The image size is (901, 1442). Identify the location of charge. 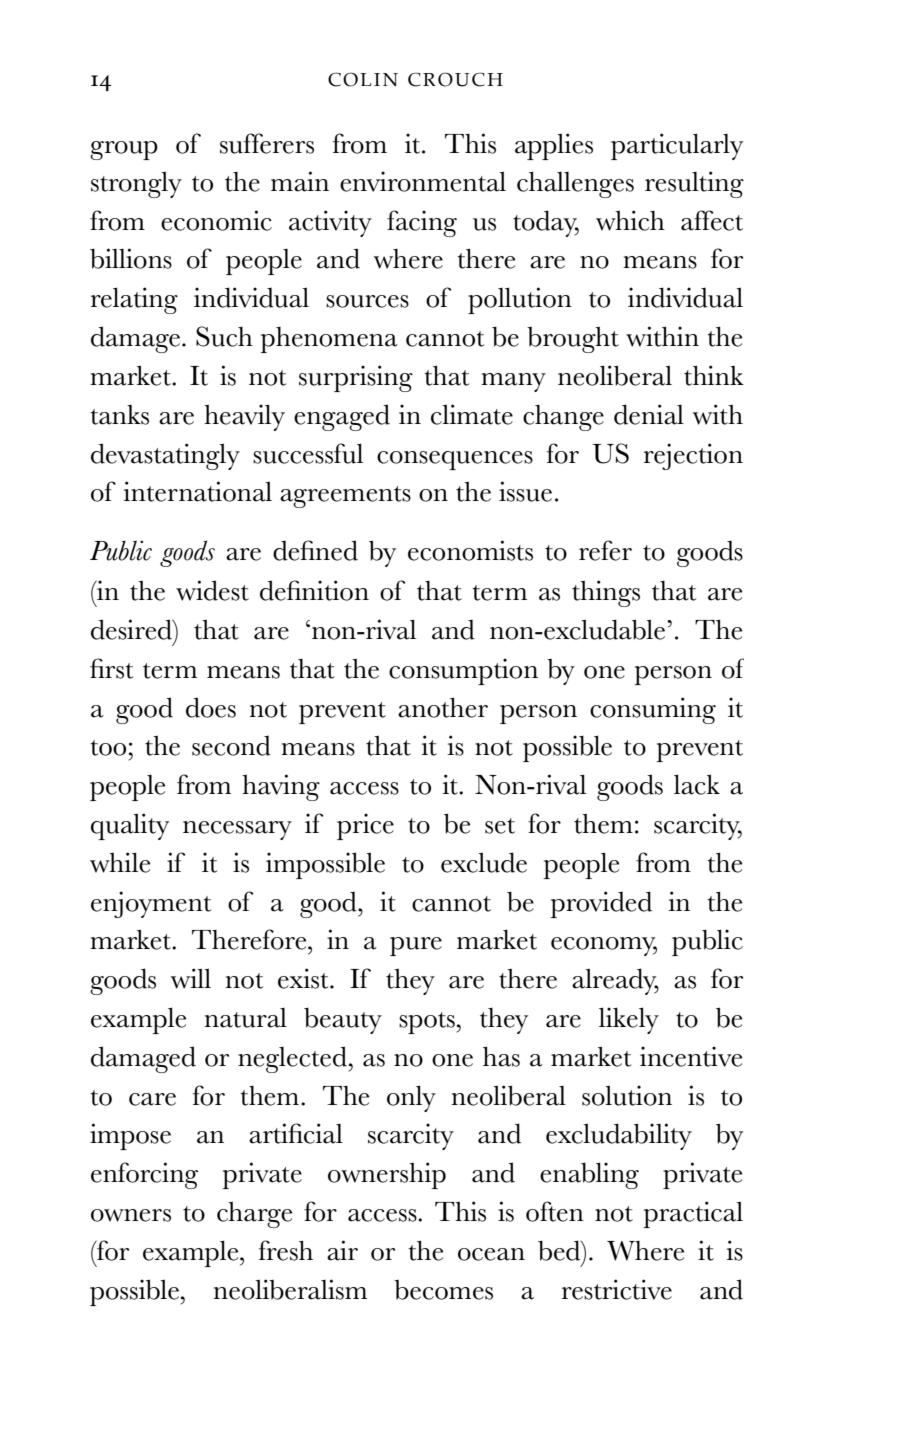
(254, 1214).
